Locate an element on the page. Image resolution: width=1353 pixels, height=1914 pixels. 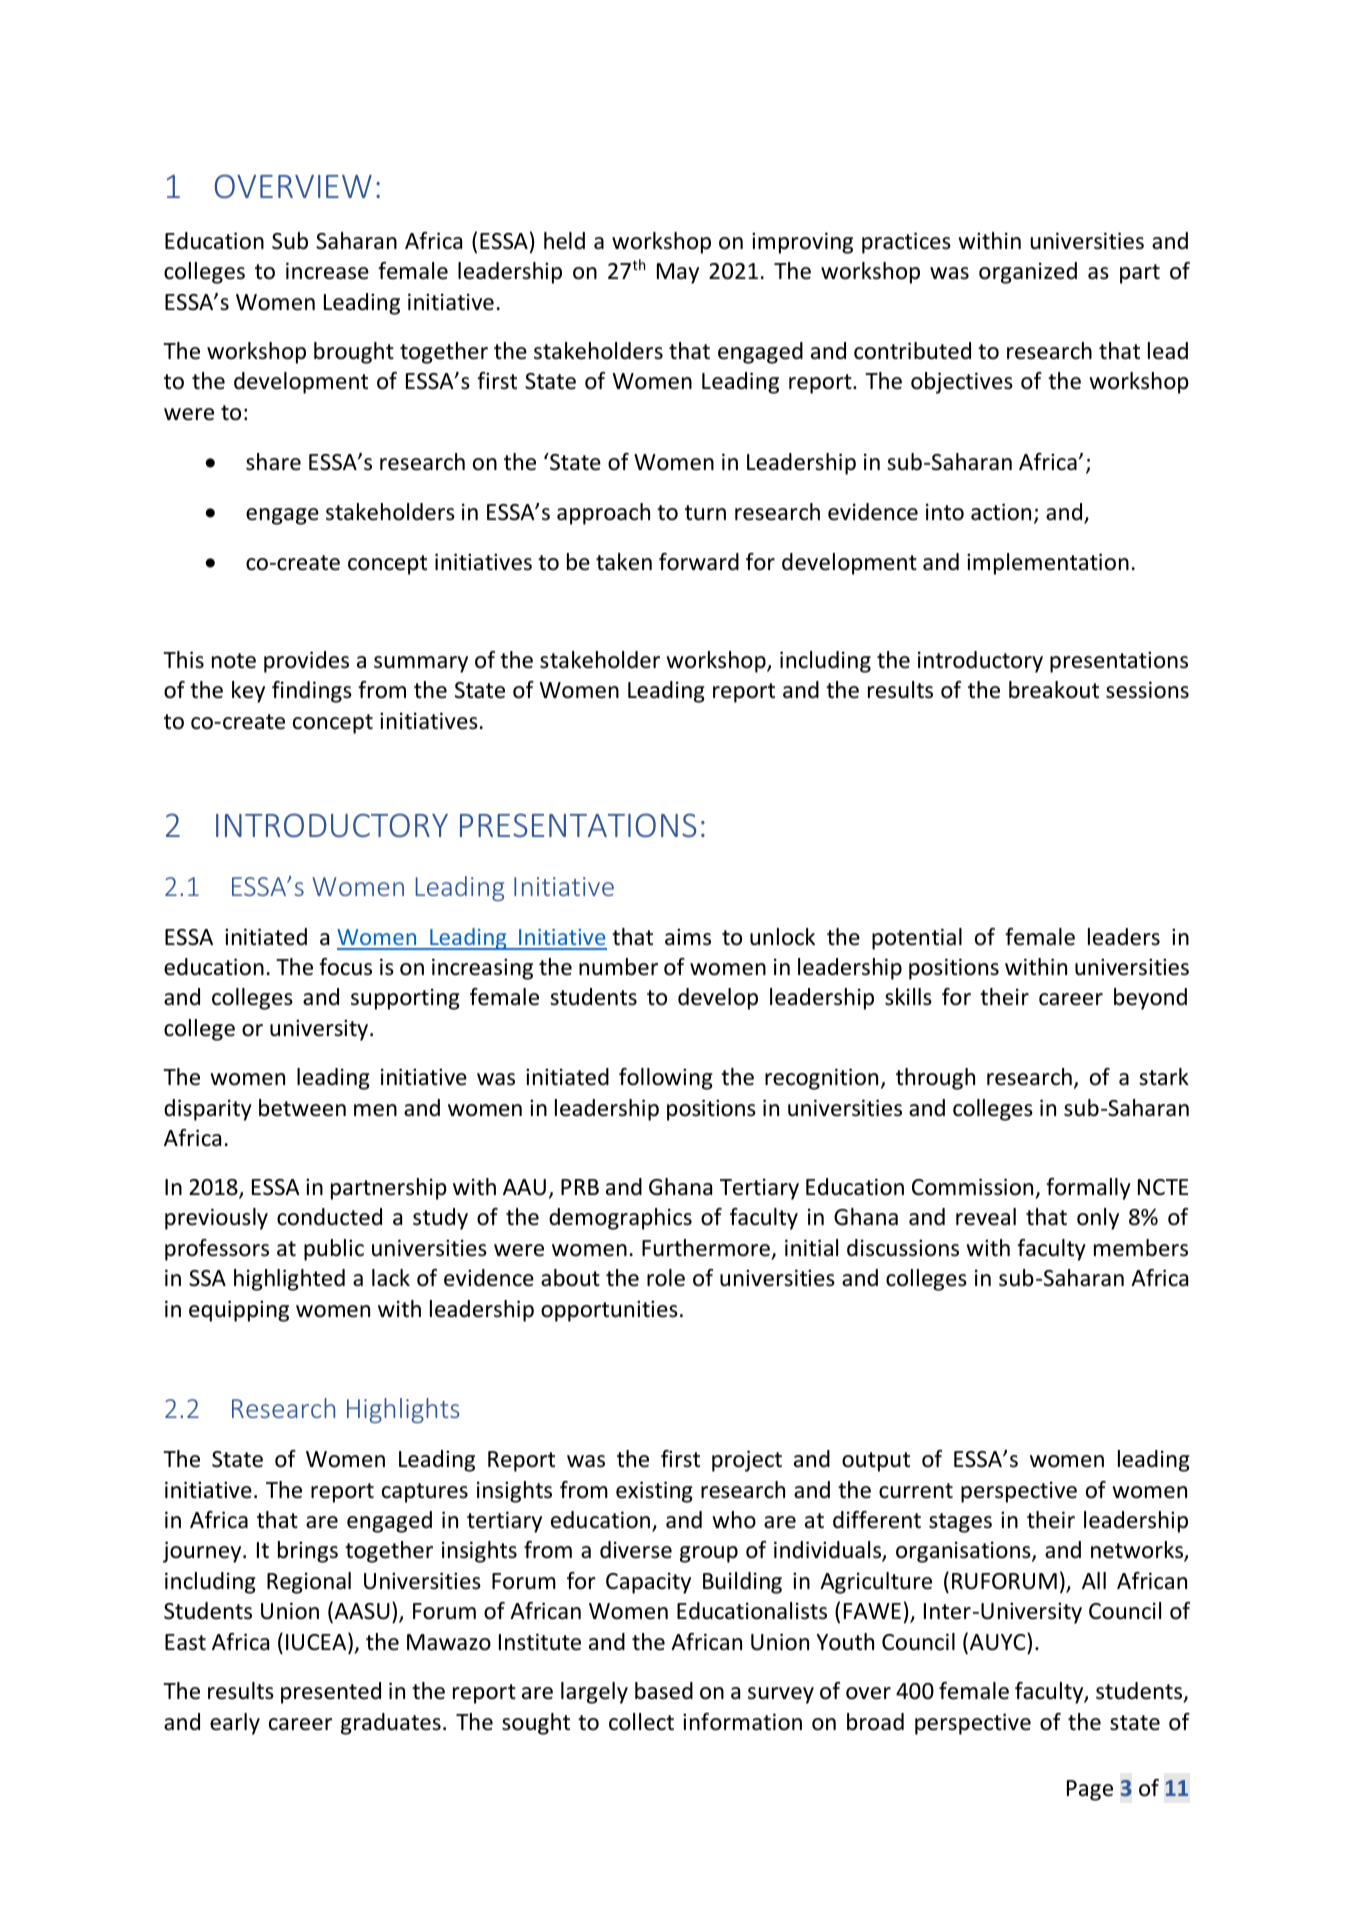
beyond is located at coordinates (1150, 999).
